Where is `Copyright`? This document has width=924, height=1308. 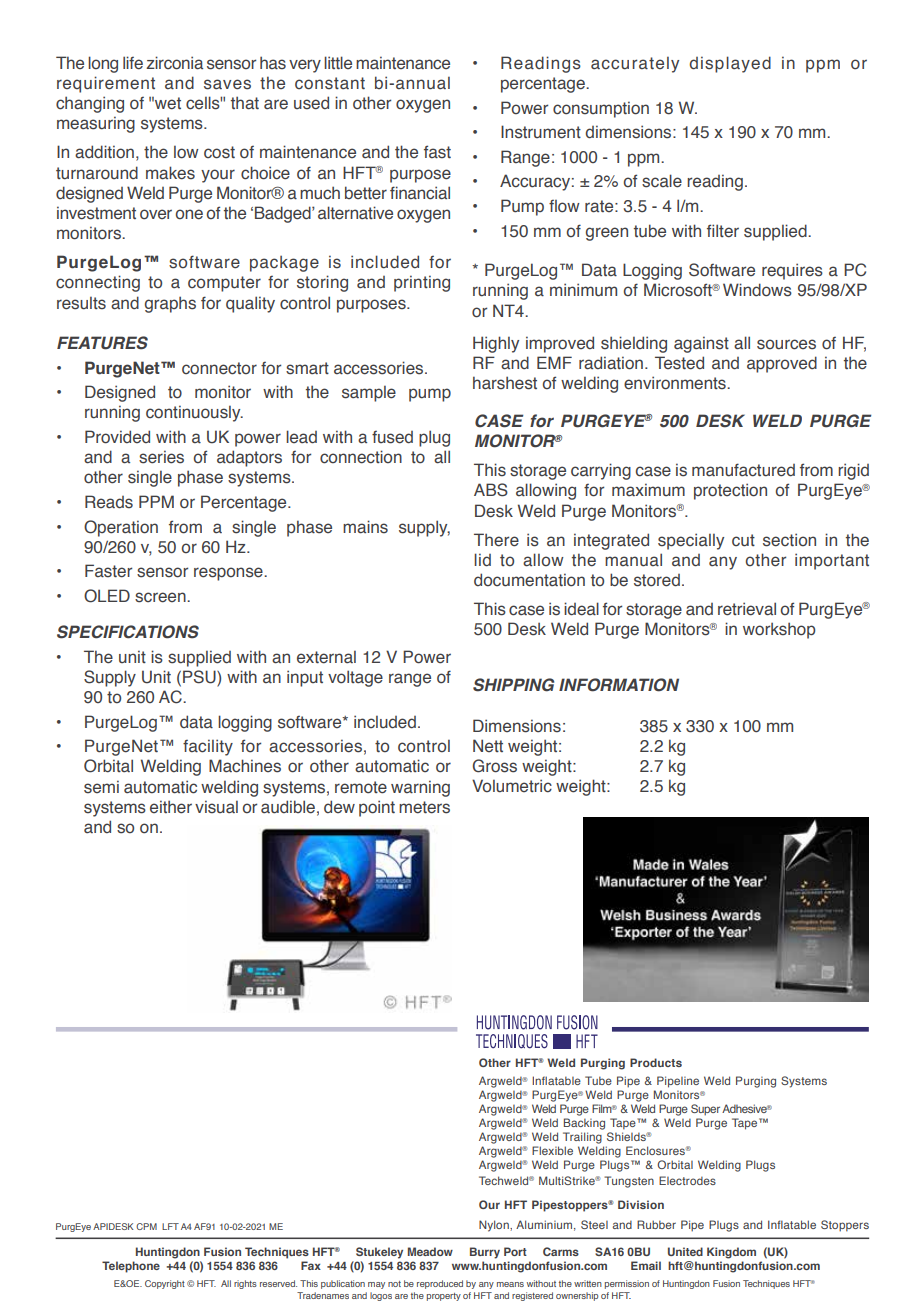 Copyright is located at coordinates (165, 1284).
